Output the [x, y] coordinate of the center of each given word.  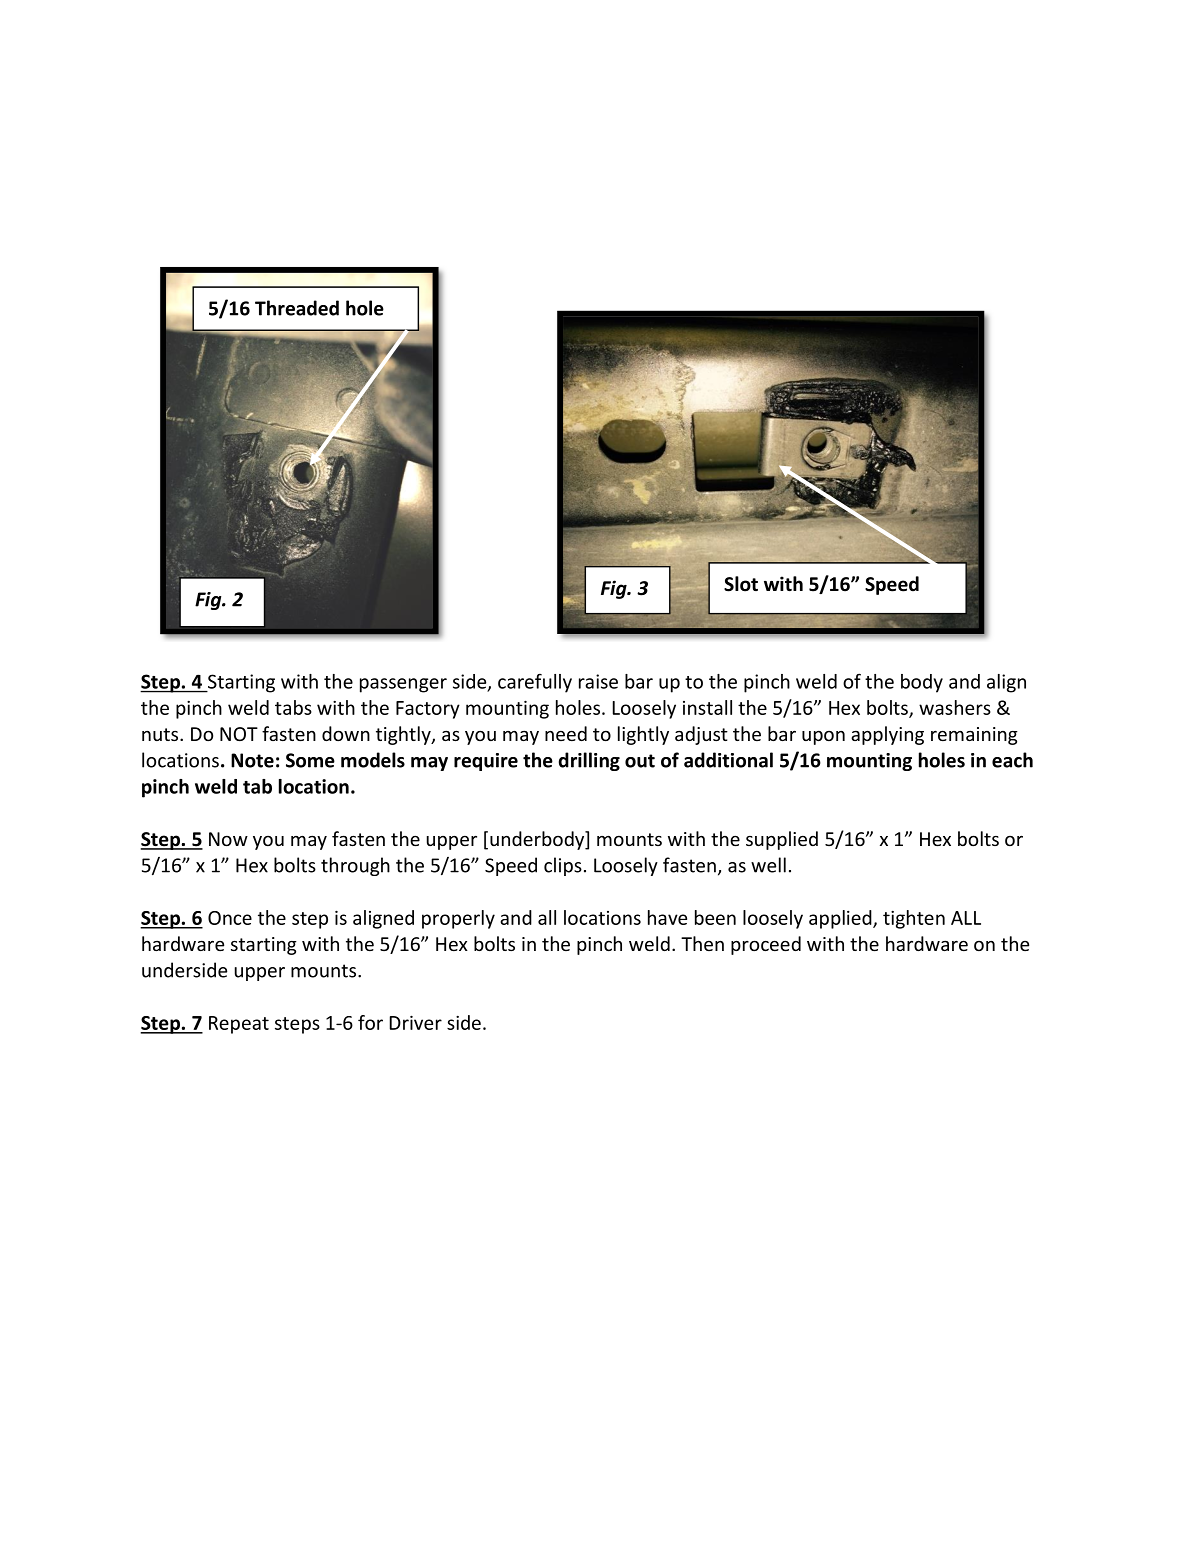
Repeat [239, 1025]
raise [598, 681]
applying [887, 735]
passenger [403, 685]
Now [228, 839]
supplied [782, 840]
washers [955, 707]
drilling [589, 761]
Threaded [297, 308]
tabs [293, 707]
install [707, 707]
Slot [741, 584]
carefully [535, 683]
